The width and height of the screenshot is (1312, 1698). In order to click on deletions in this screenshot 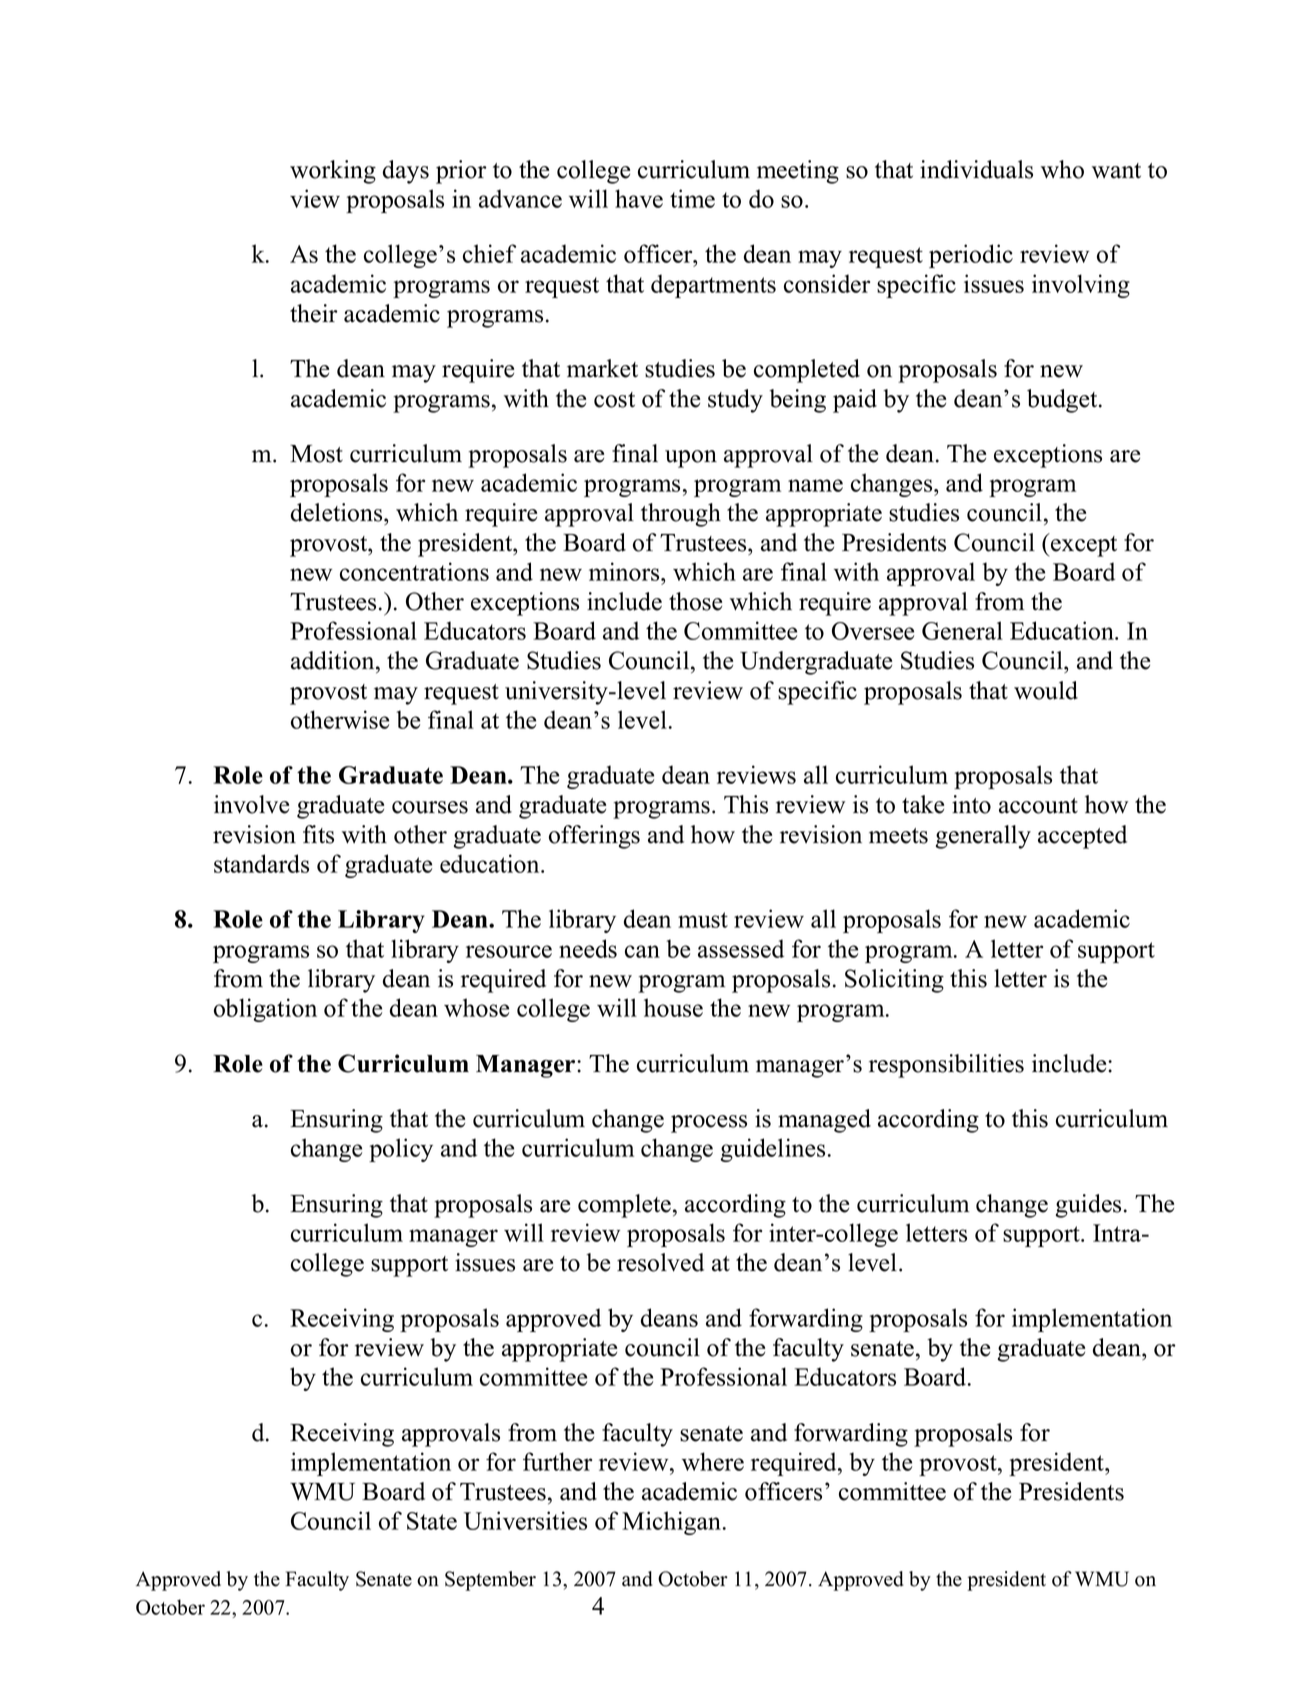, I will do `click(338, 512)`.
